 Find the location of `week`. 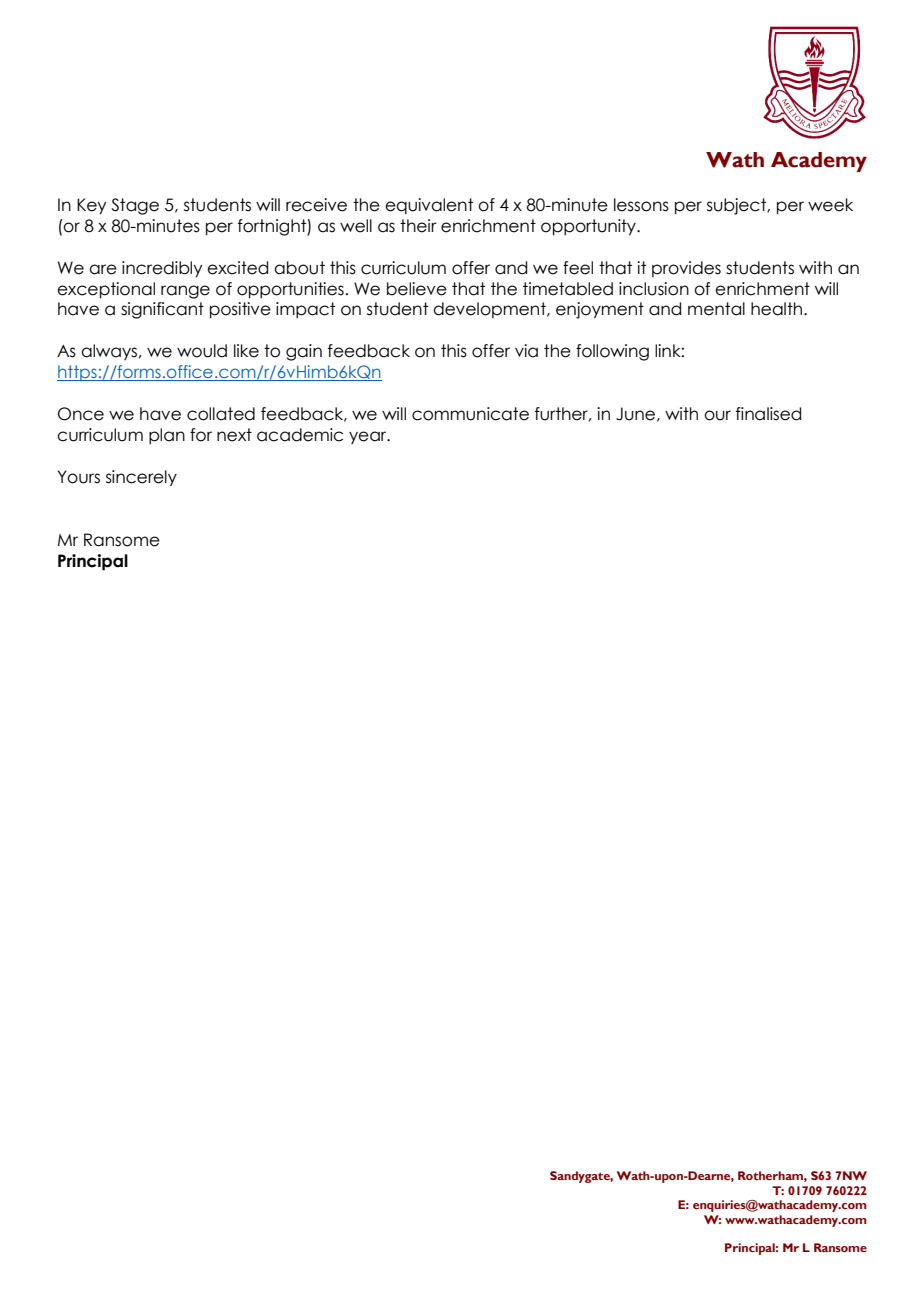

week is located at coordinates (830, 205).
